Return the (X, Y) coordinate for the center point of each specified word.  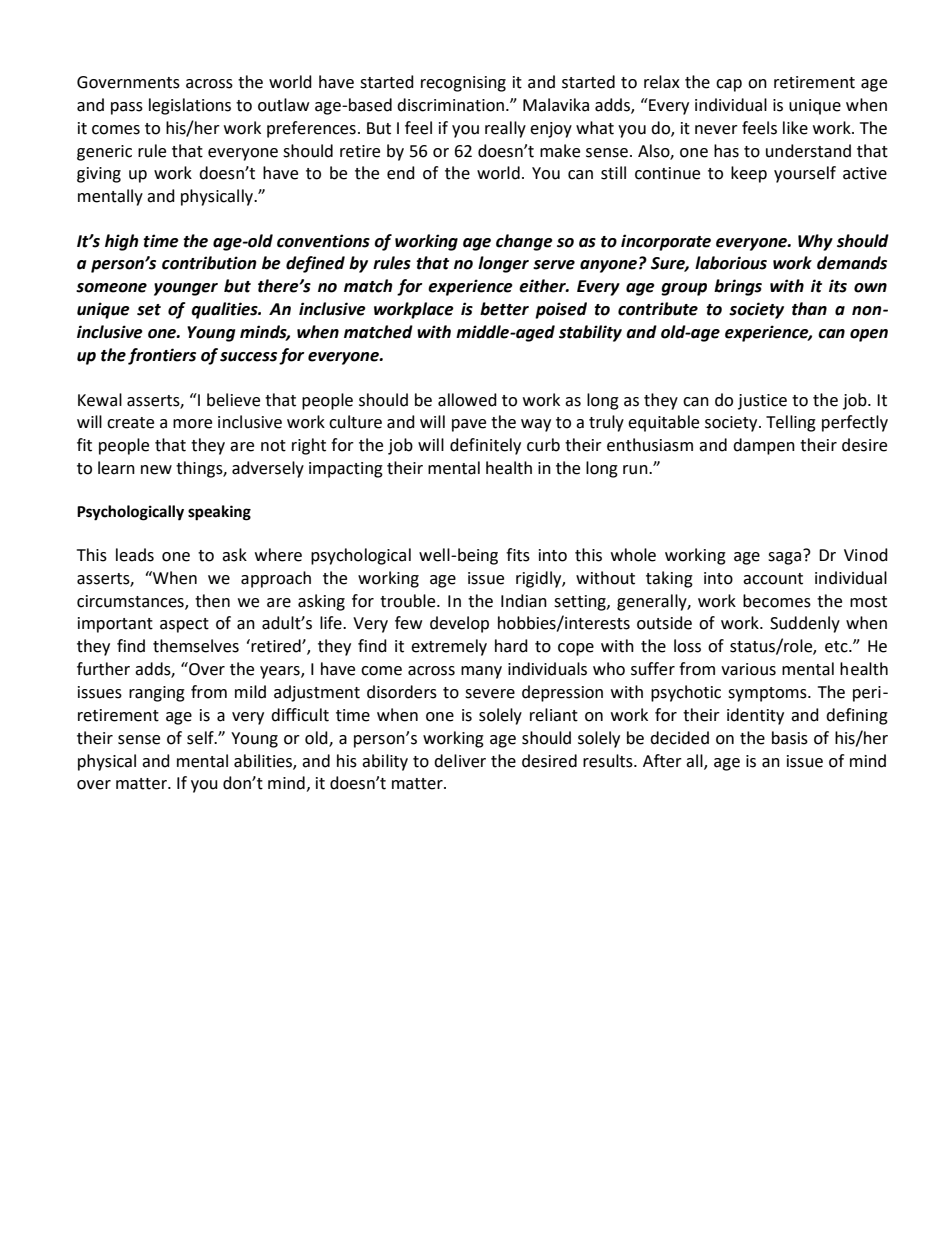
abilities (264, 761)
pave (469, 425)
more (192, 424)
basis (790, 738)
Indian (524, 601)
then (212, 601)
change (524, 242)
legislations (190, 106)
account (773, 579)
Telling (791, 423)
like (795, 128)
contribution (209, 263)
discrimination (450, 105)
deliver (460, 761)
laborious (731, 263)
